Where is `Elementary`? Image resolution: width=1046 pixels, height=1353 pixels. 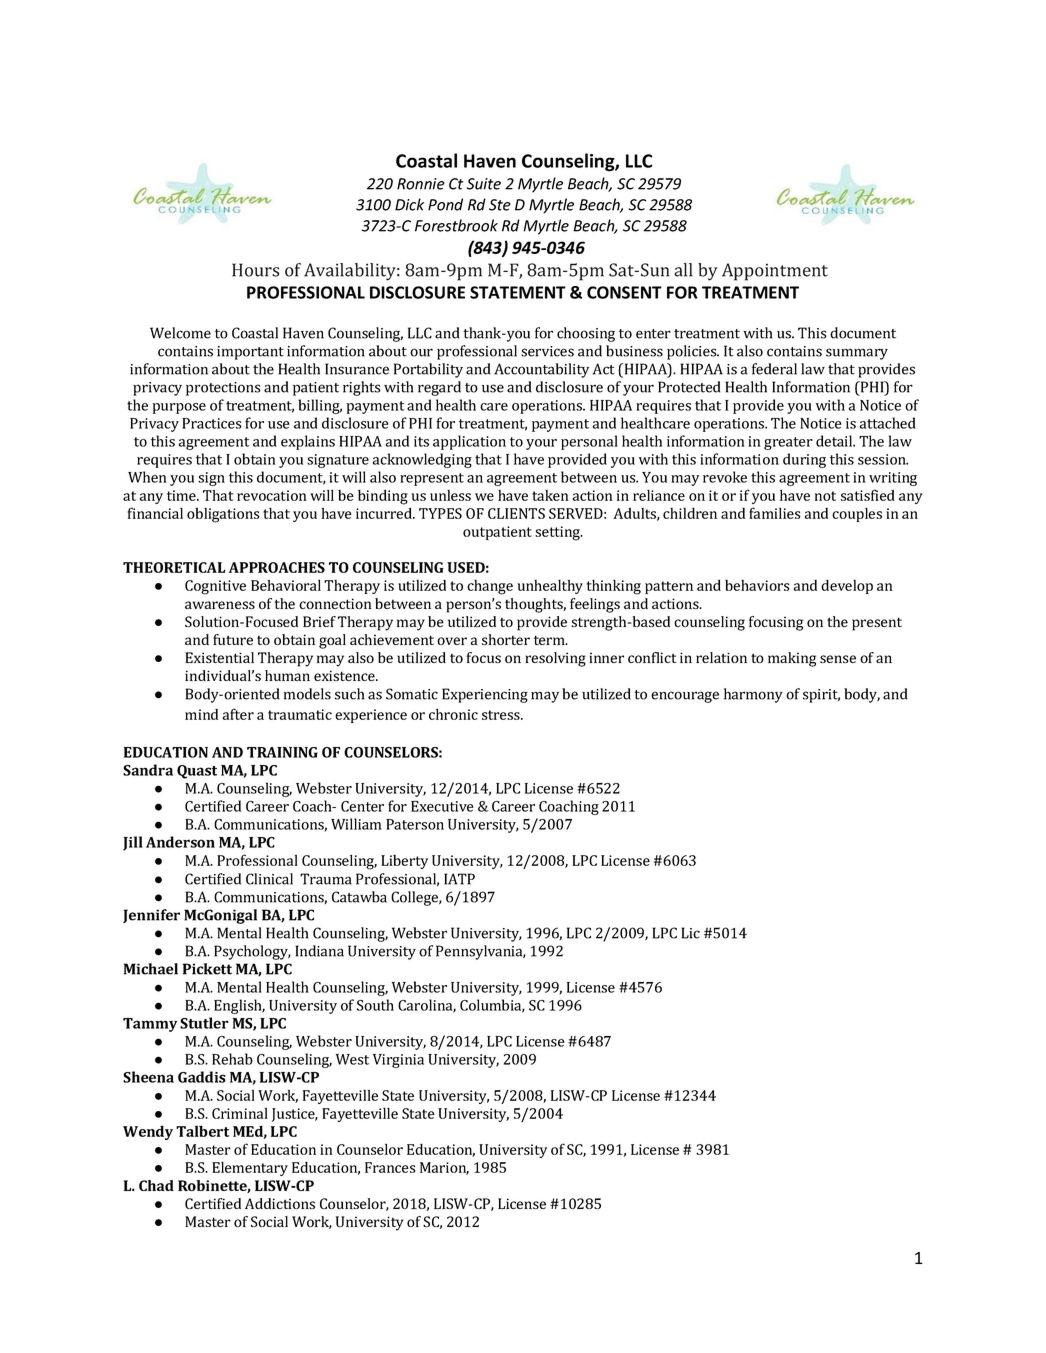 Elementary is located at coordinates (250, 1169).
